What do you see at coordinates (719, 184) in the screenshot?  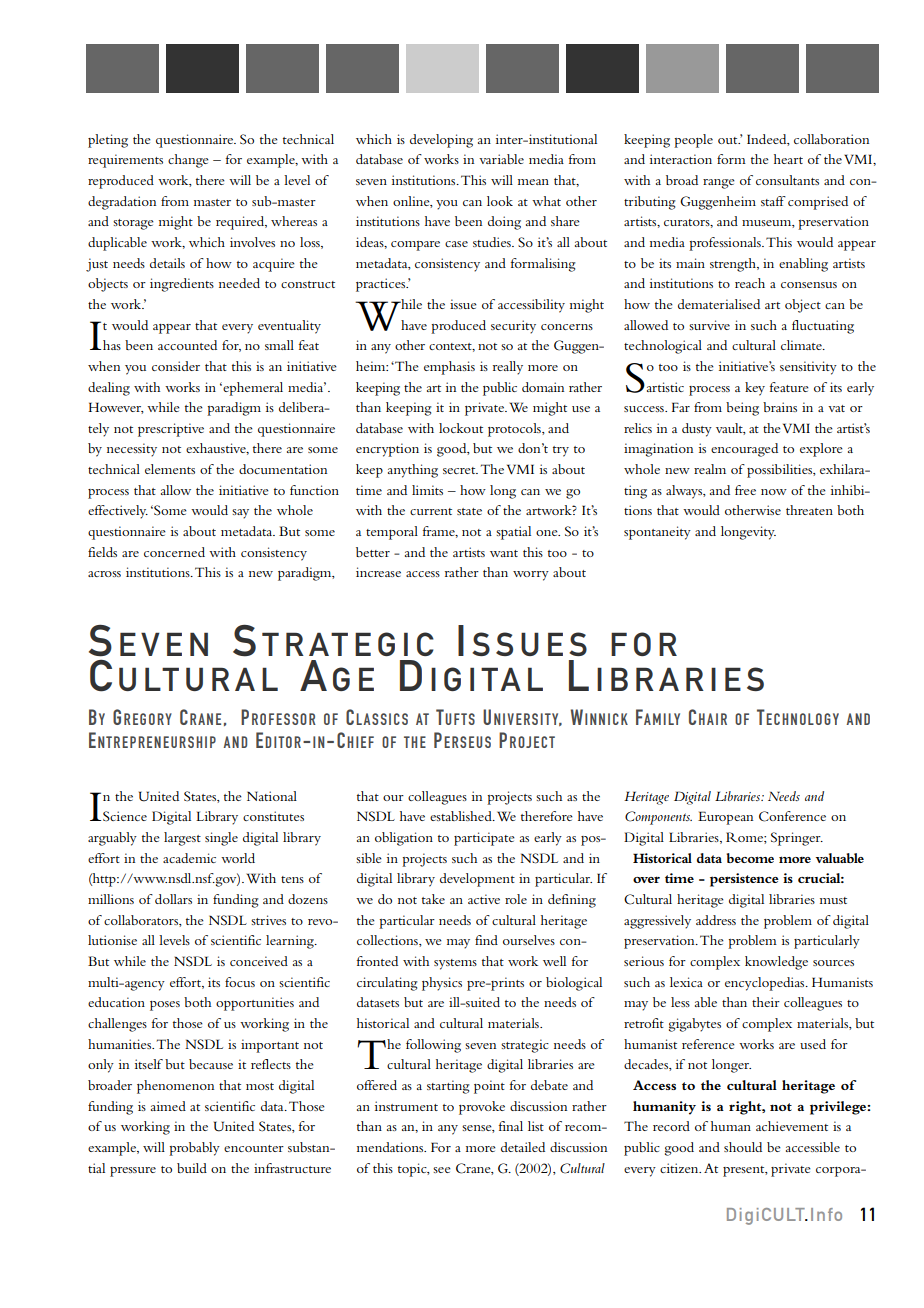 I see `range` at bounding box center [719, 184].
